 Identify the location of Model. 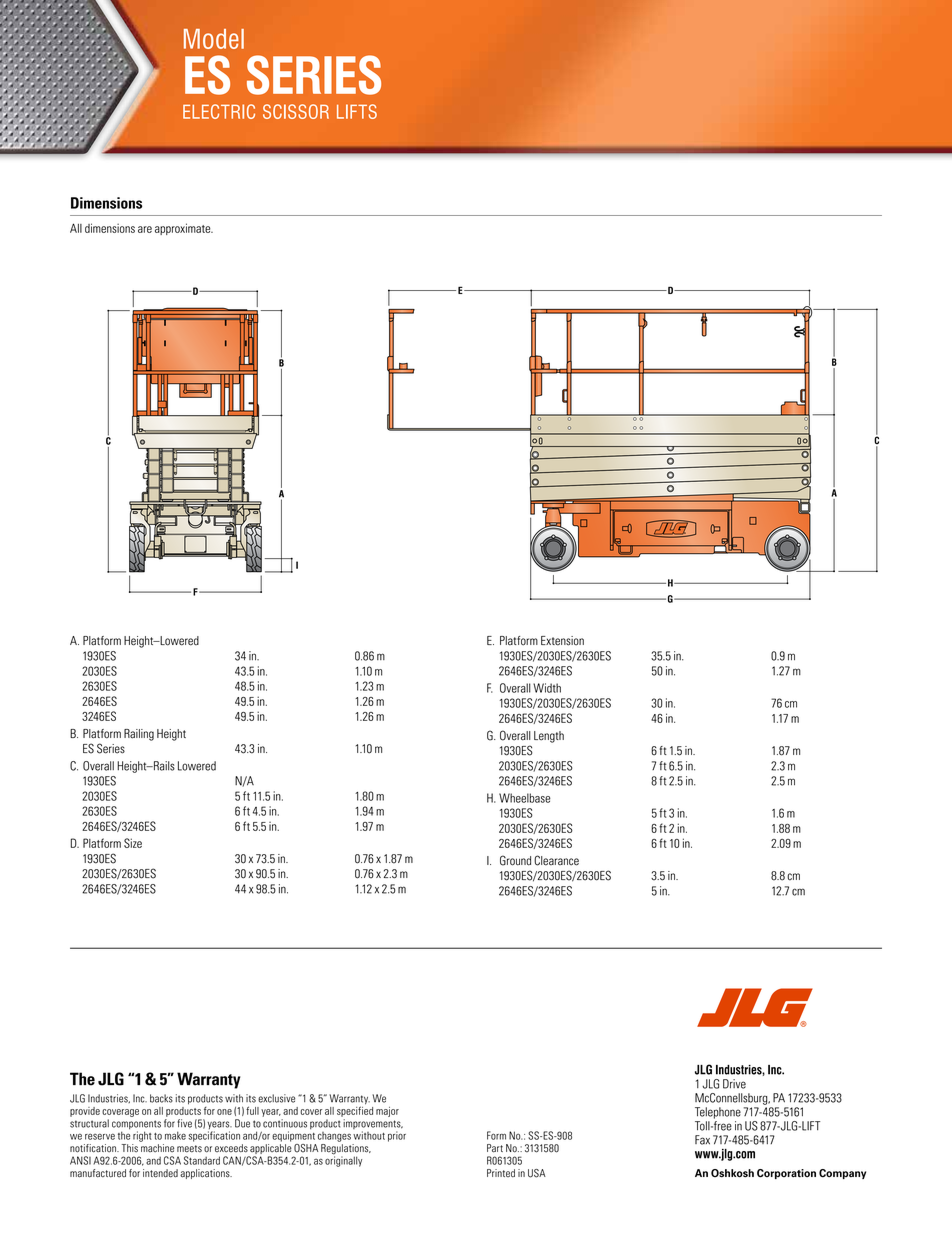
(214, 39).
